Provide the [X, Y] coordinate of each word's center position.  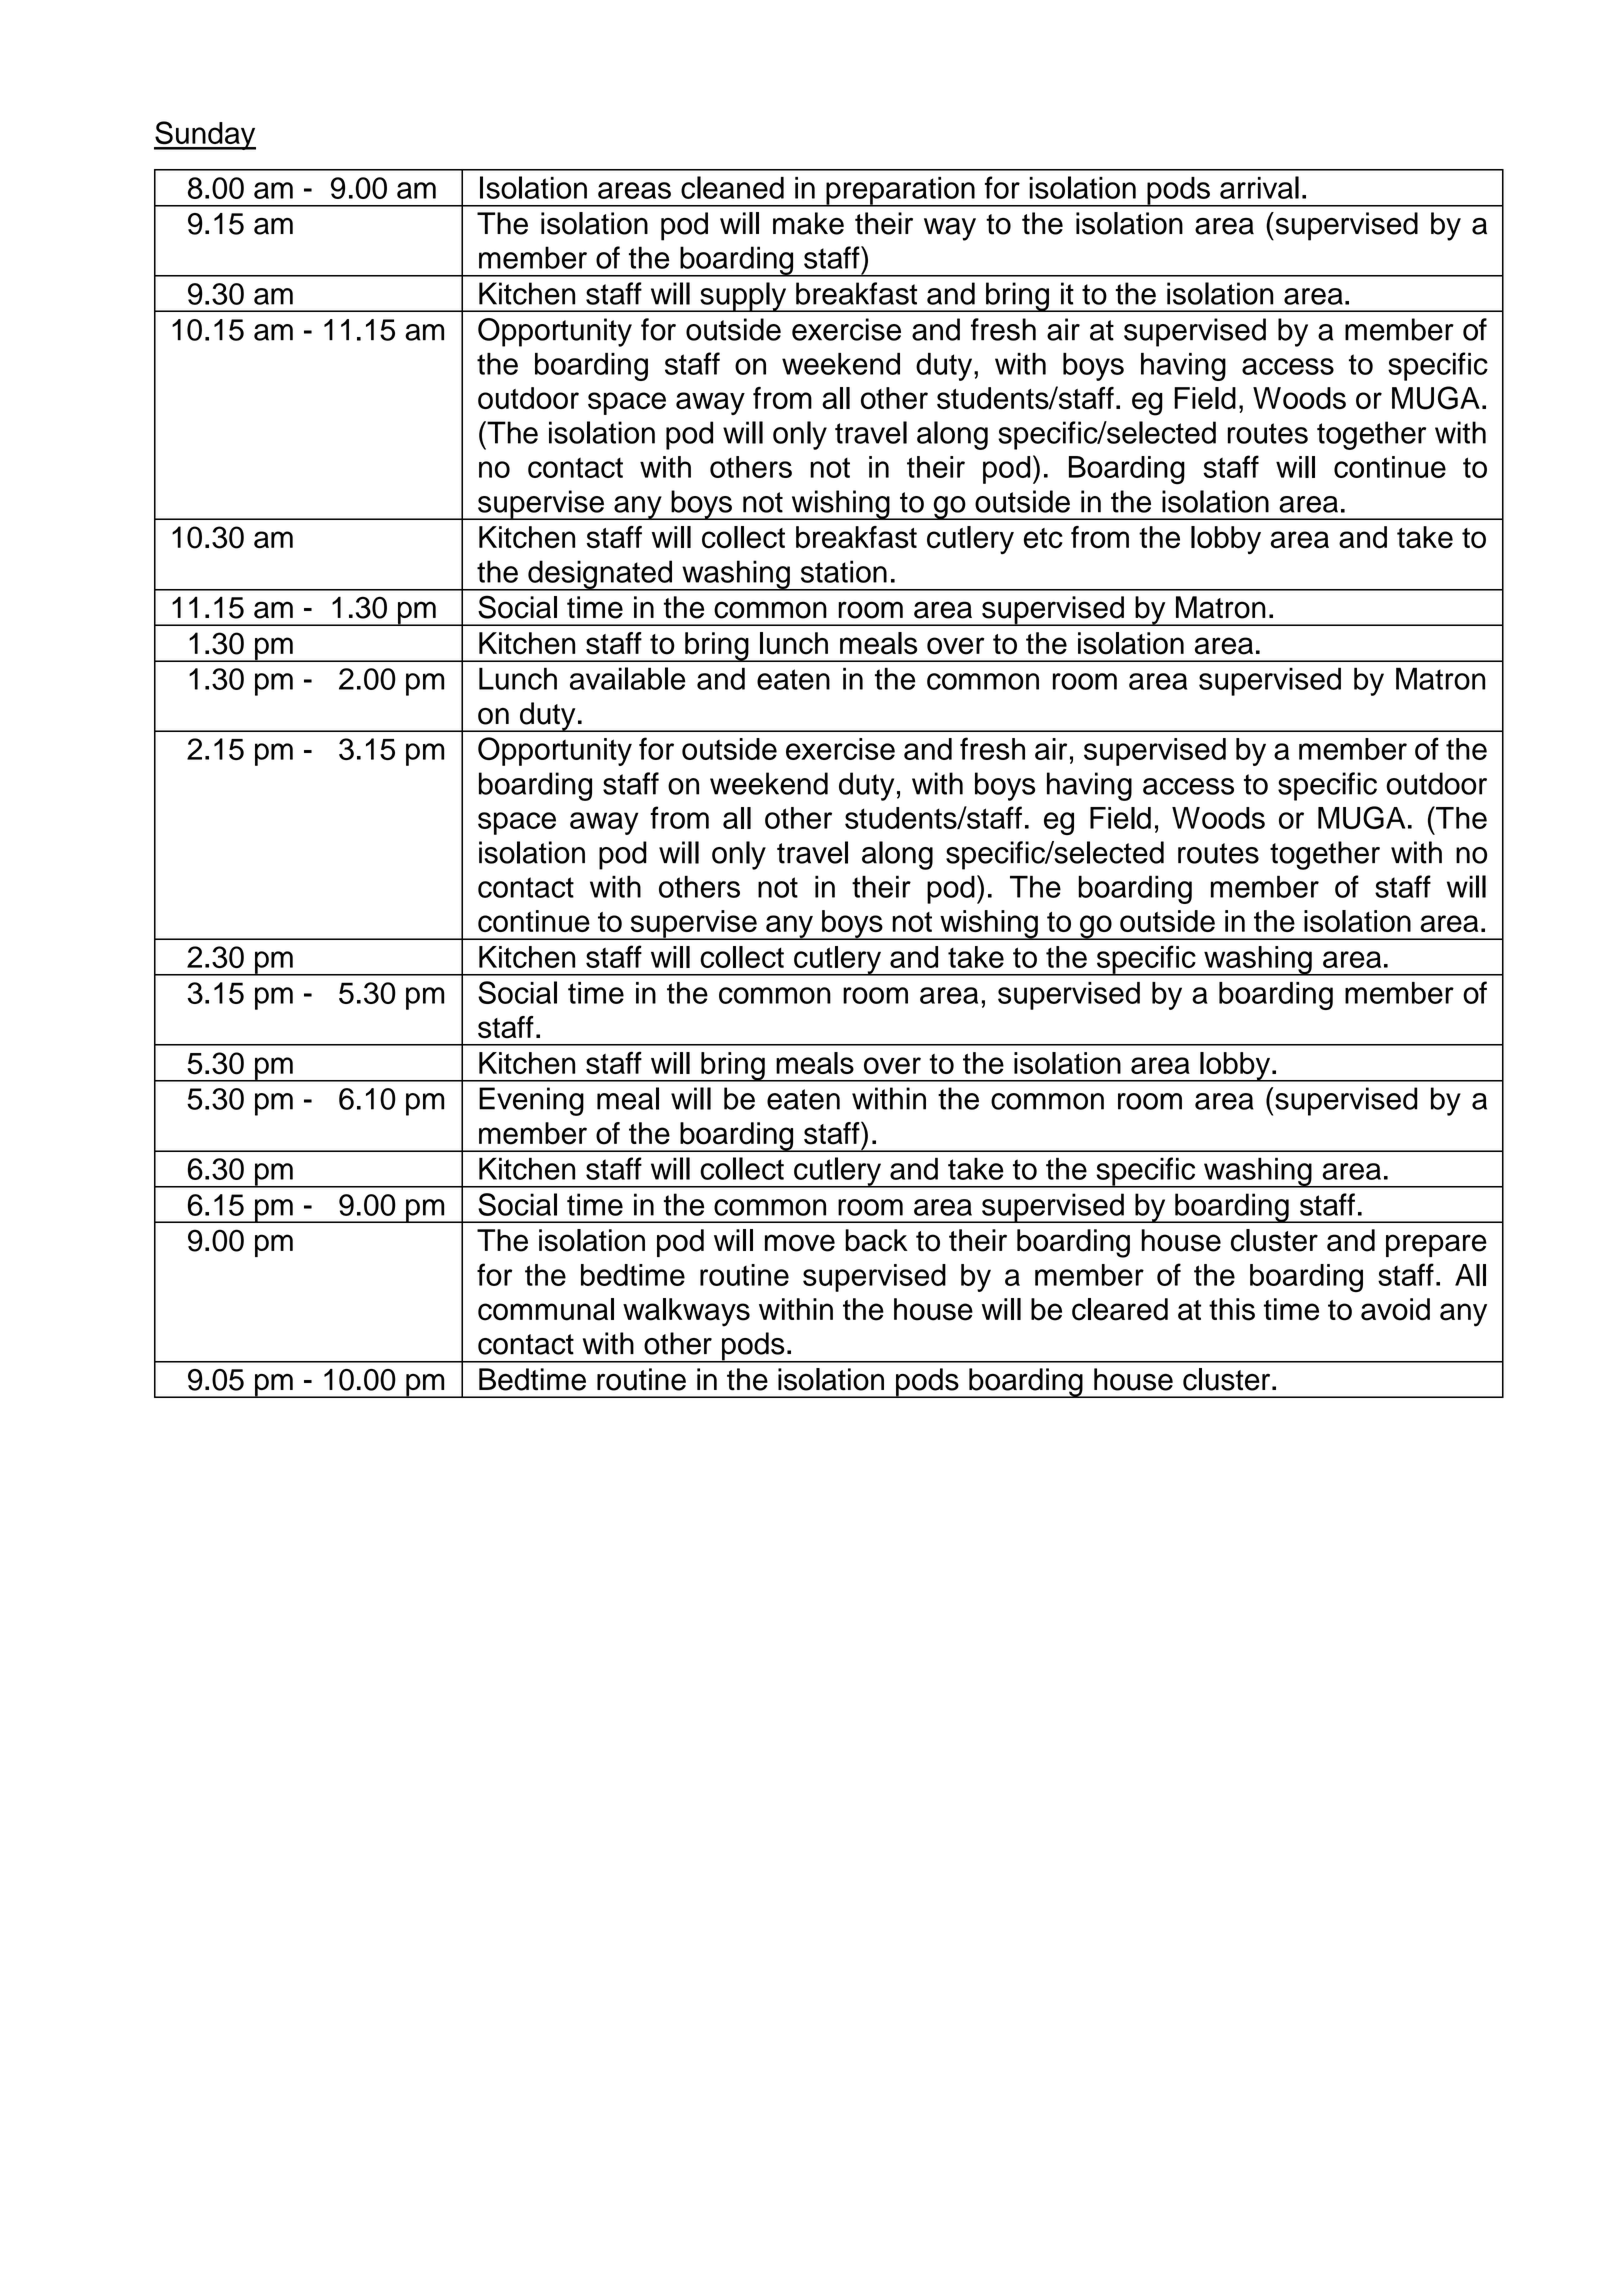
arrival [1259, 187]
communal [546, 1309]
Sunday [205, 135]
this [1232, 1309]
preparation [900, 192]
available [627, 678]
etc [1043, 538]
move [800, 1243]
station [844, 571]
